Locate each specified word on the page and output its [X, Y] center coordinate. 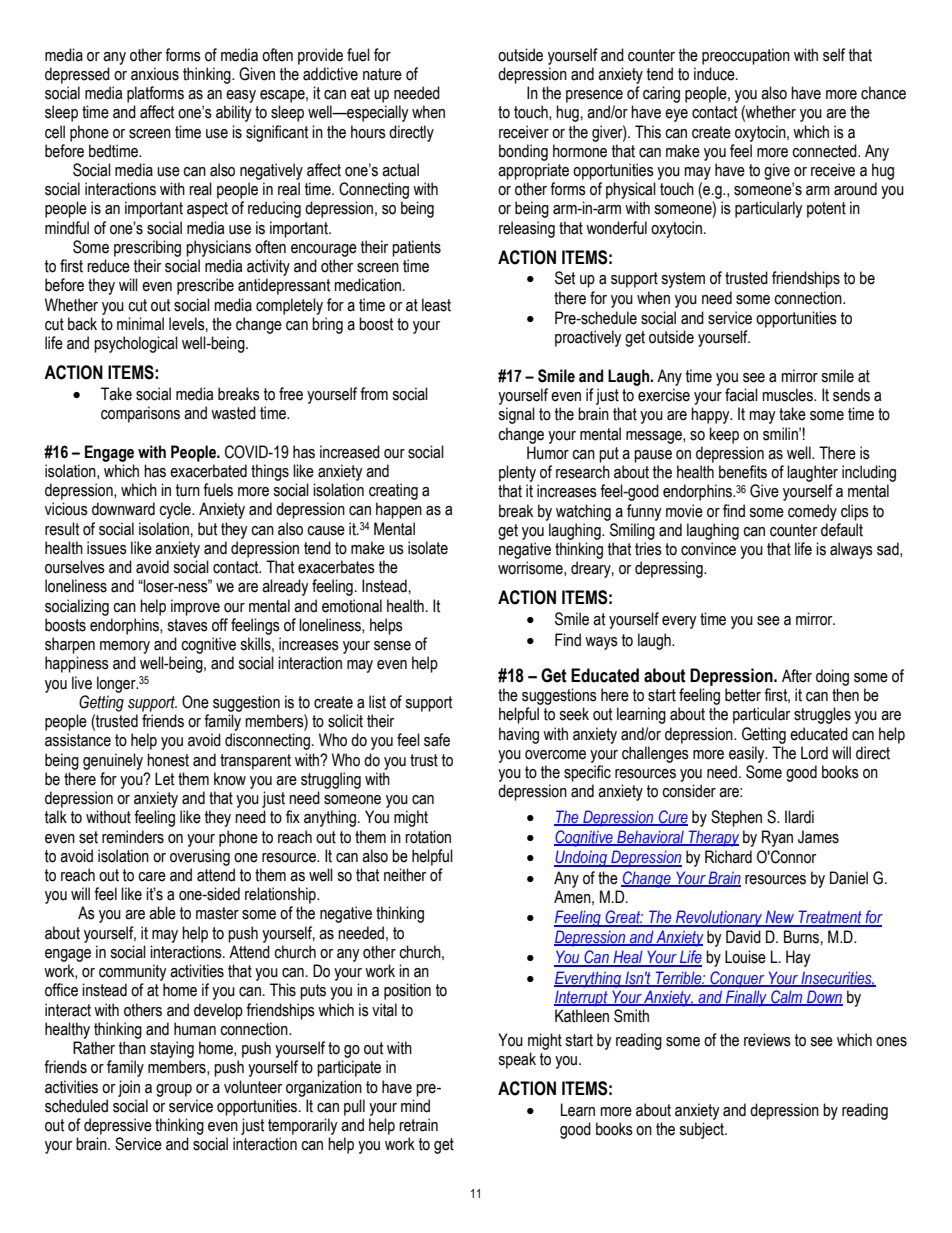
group [174, 1090]
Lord [814, 753]
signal [516, 415]
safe [437, 740]
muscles [788, 395]
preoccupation [746, 56]
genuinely [113, 761]
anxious [155, 74]
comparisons [140, 414]
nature [382, 74]
